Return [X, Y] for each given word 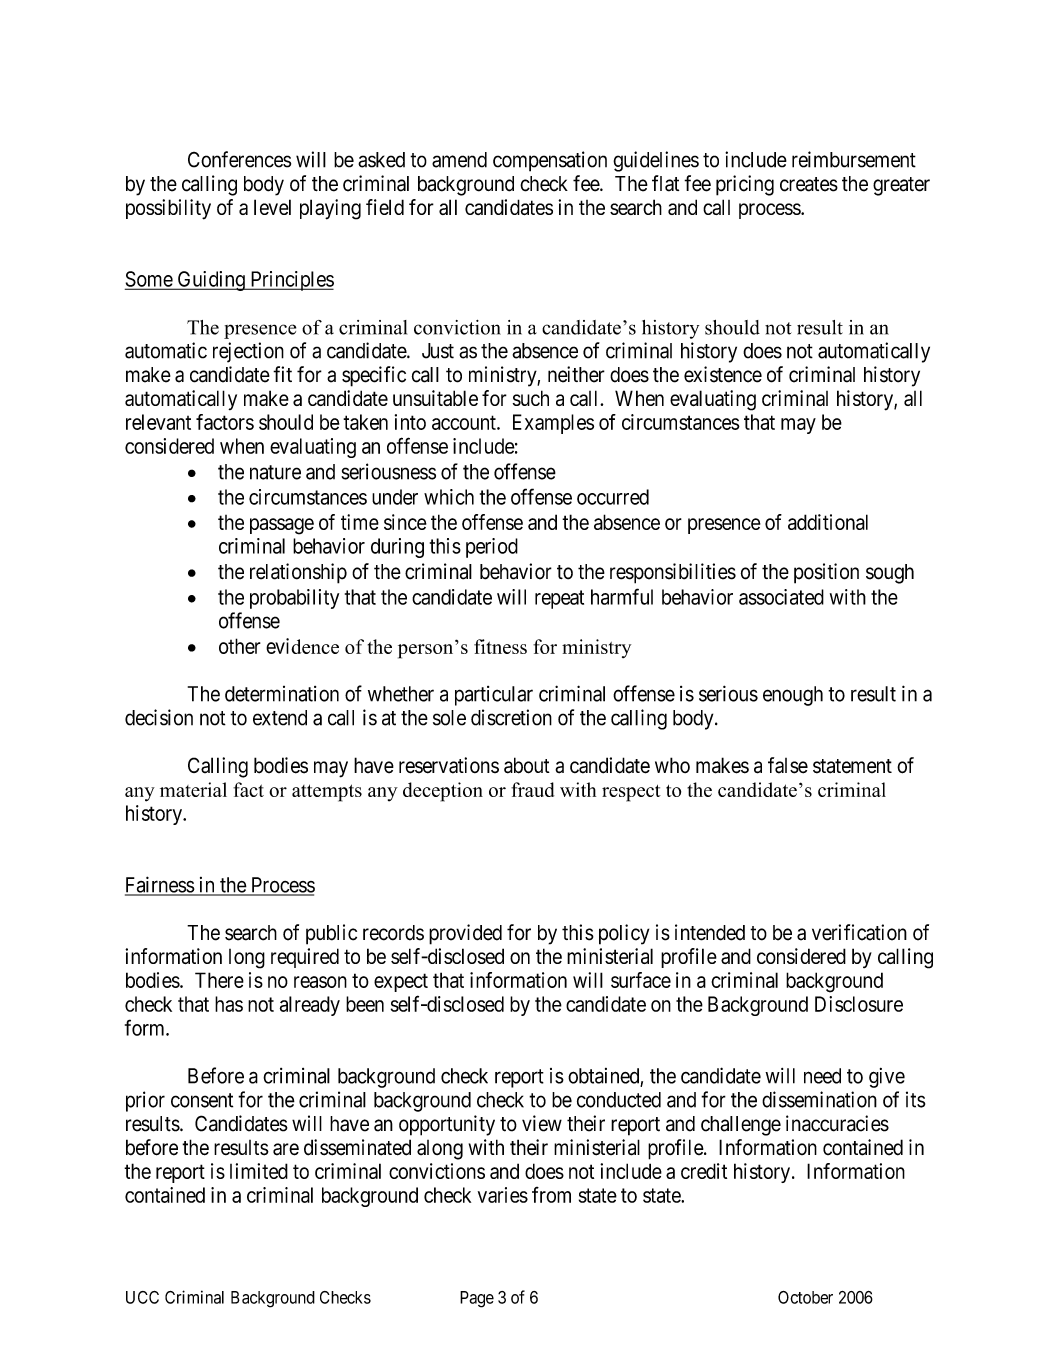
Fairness [160, 885]
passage [282, 526]
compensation [550, 161]
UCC [142, 1297]
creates [809, 184]
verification [859, 932]
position [826, 573]
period [492, 548]
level [272, 207]
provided [465, 934]
